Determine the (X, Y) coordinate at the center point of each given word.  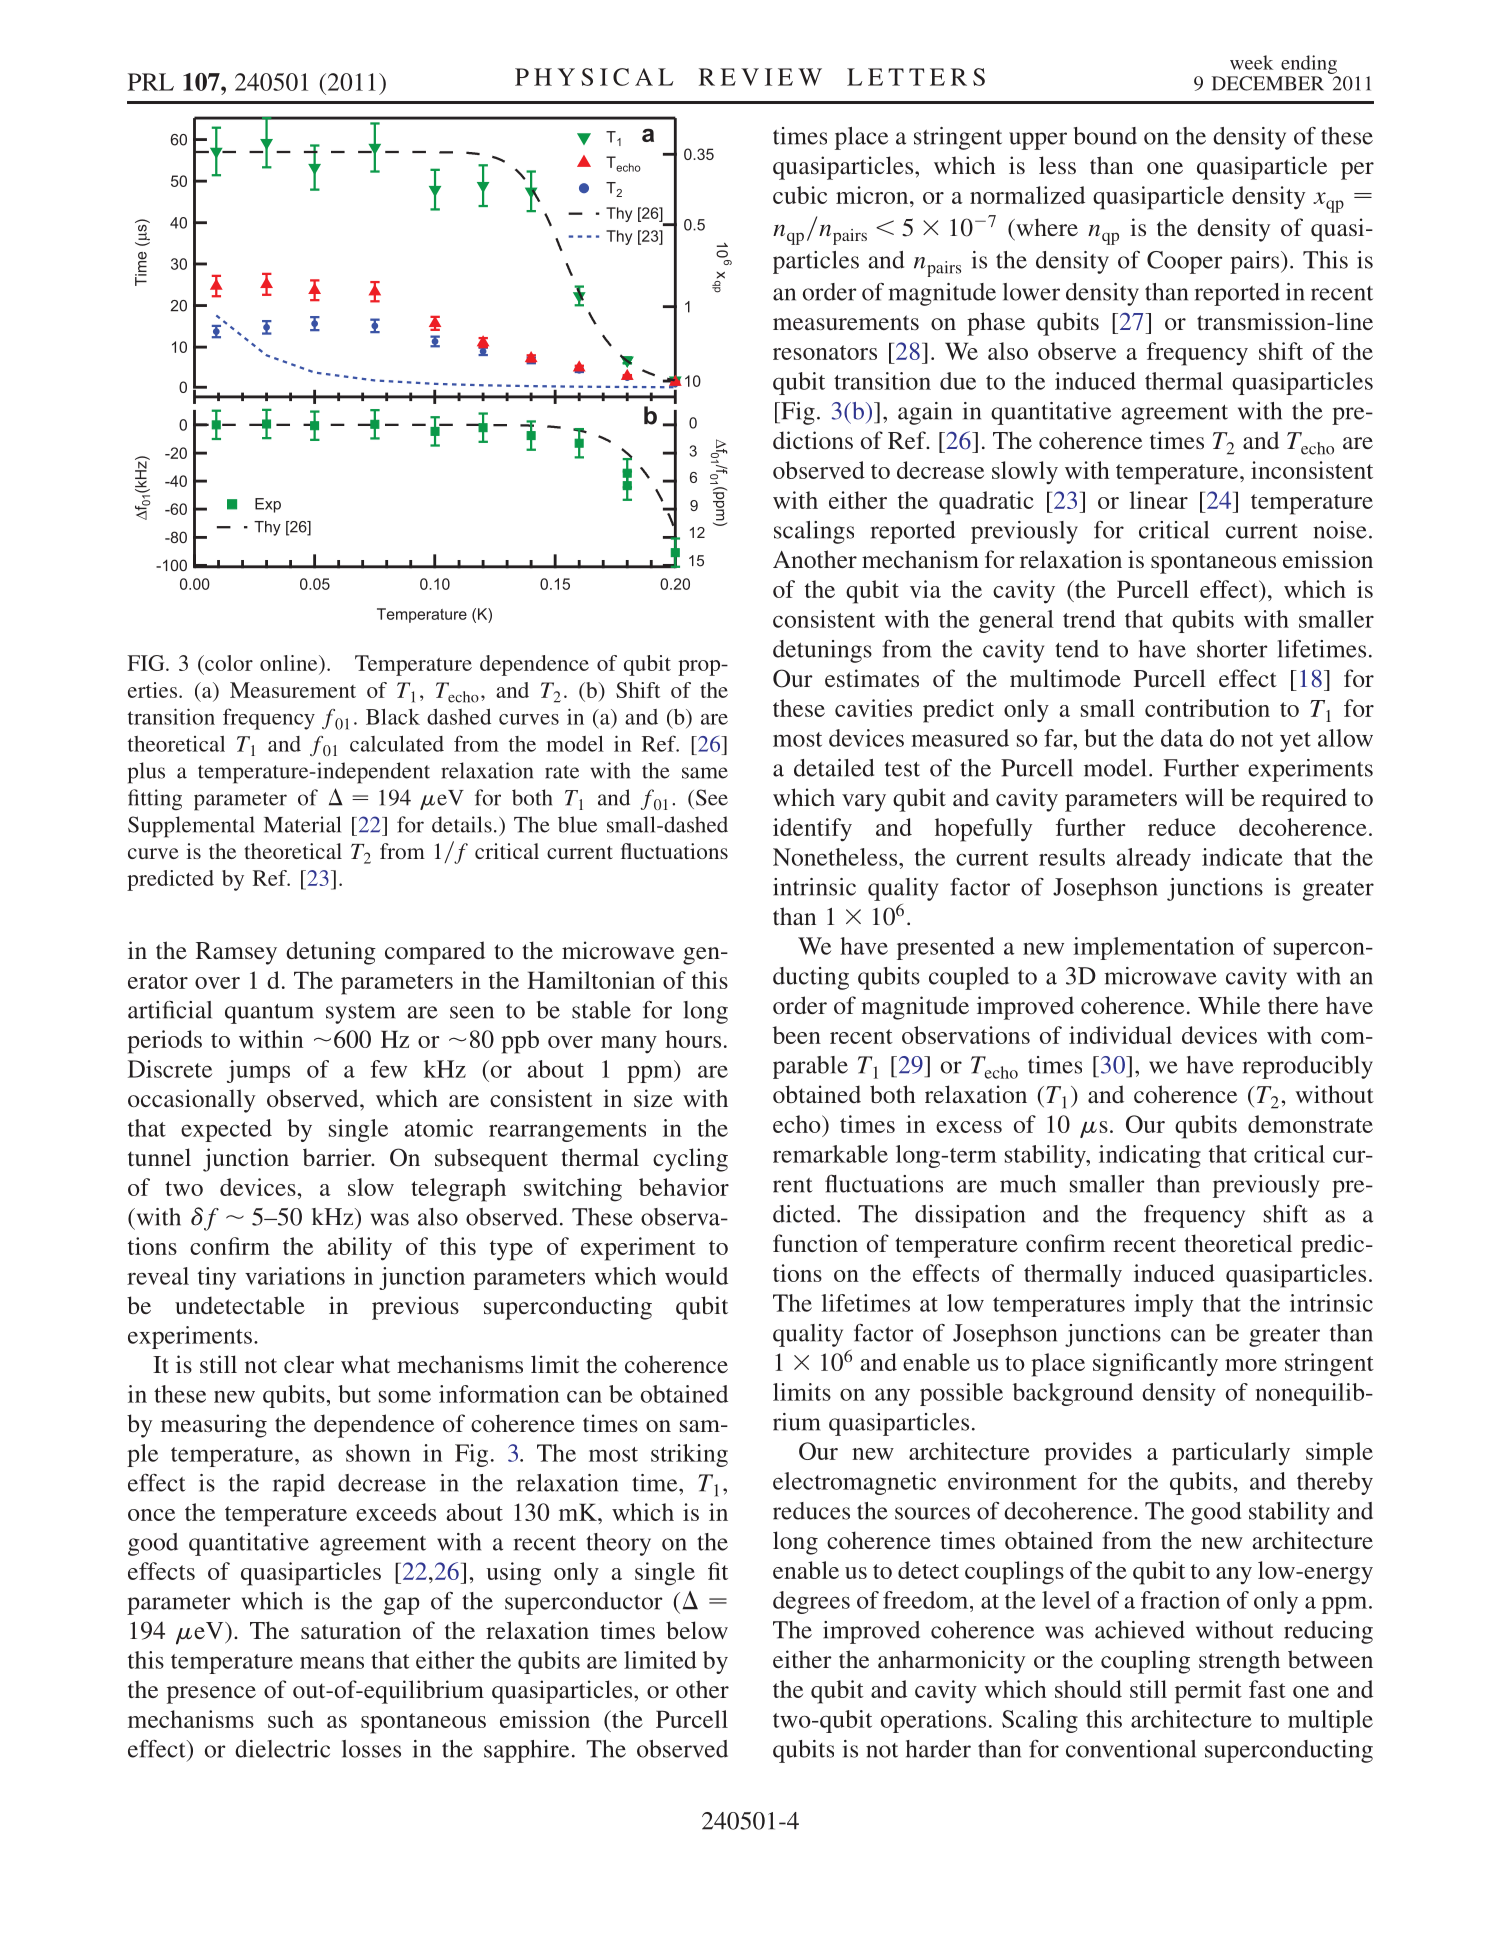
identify (812, 830)
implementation (1153, 948)
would (696, 1276)
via (925, 589)
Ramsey (236, 953)
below (697, 1630)
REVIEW (760, 77)
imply (1163, 1305)
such (291, 1719)
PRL (151, 82)
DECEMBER (1268, 83)
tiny (217, 1278)
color (228, 663)
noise (1340, 530)
